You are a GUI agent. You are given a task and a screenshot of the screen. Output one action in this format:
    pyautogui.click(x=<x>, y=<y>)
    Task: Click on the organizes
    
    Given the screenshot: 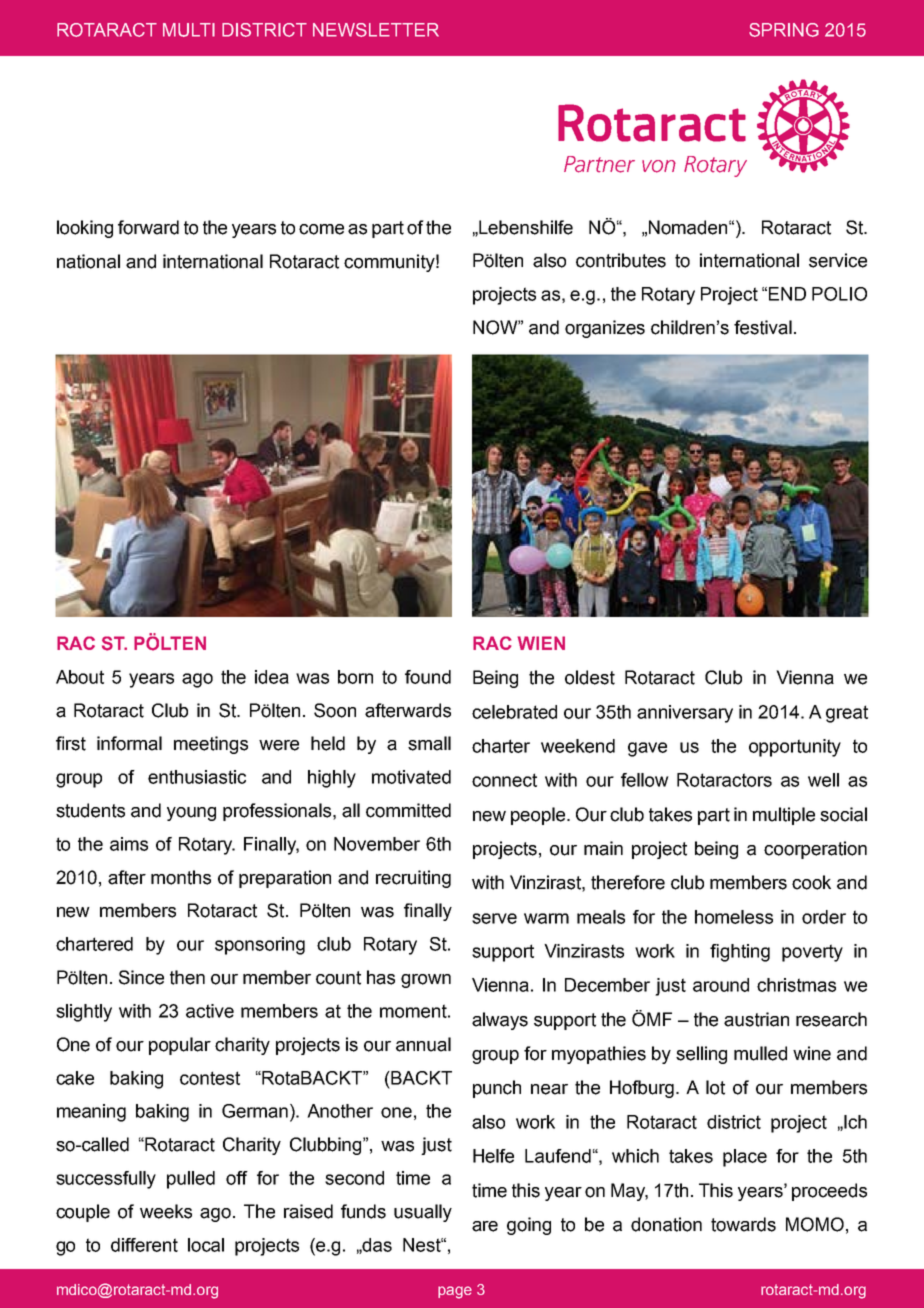 What is the action you would take?
    pyautogui.click(x=605, y=329)
